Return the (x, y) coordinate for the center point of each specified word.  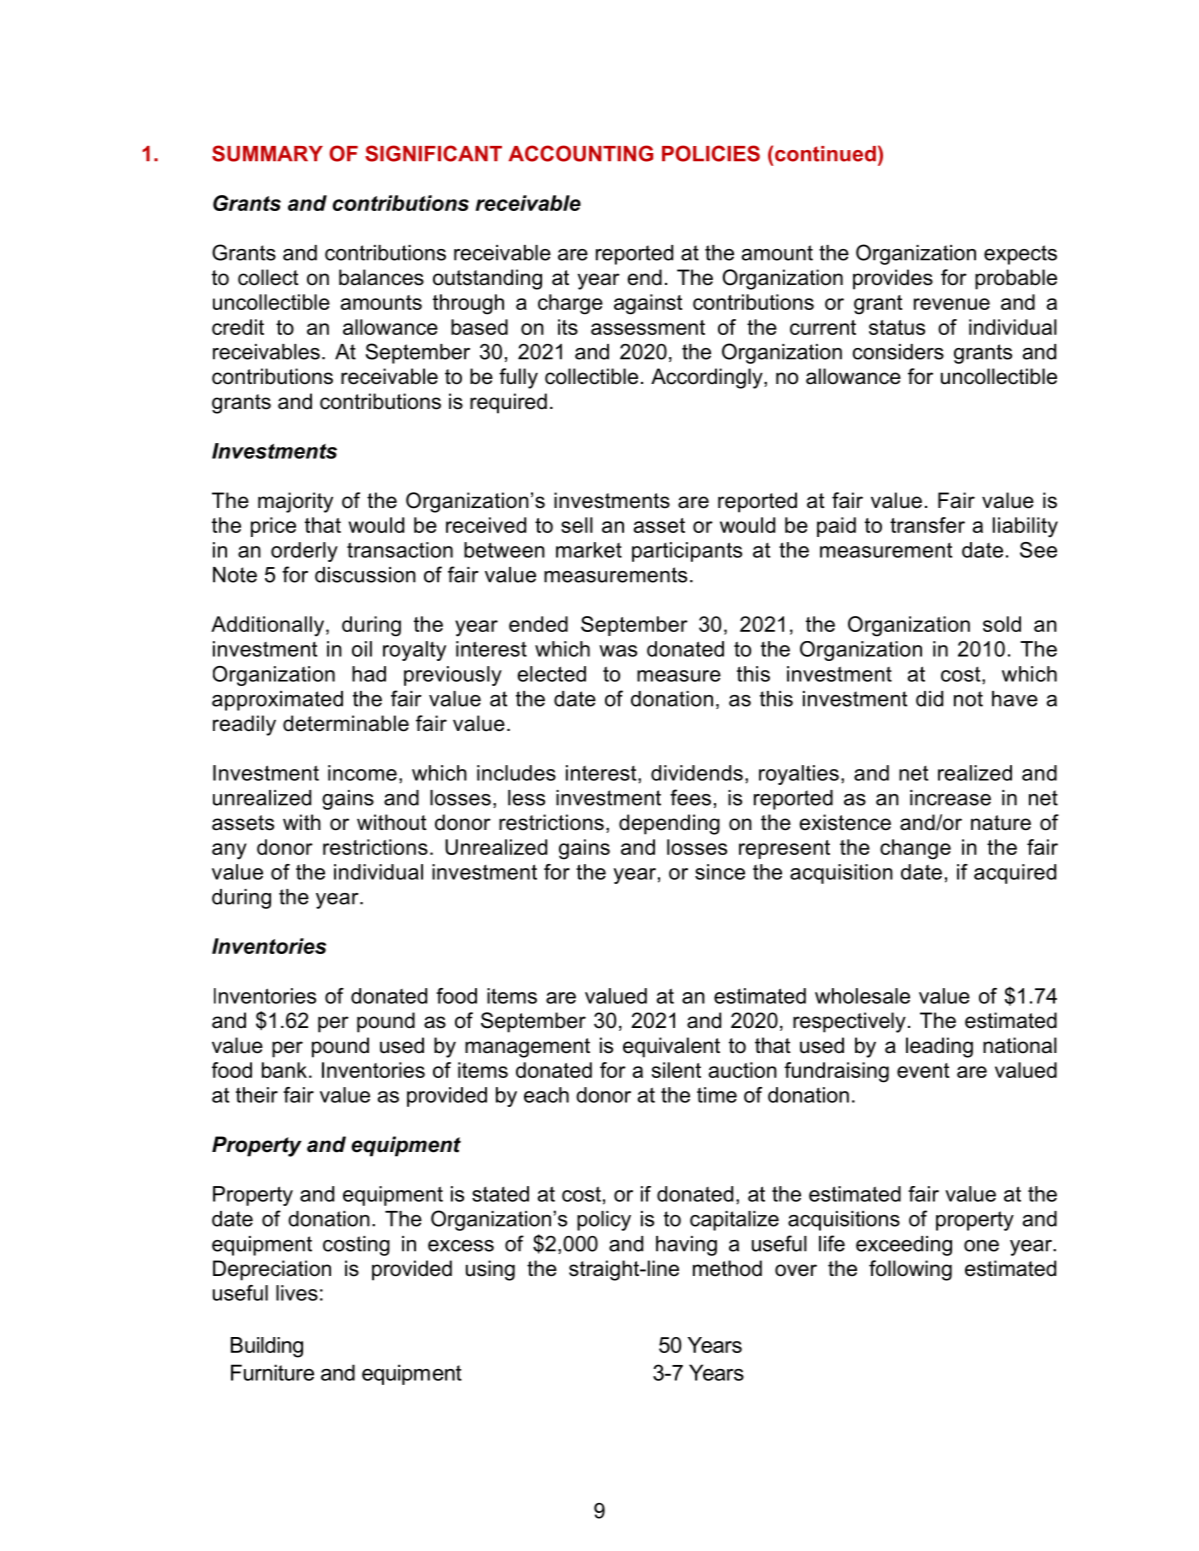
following (910, 1270)
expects (1020, 255)
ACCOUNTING (581, 153)
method (727, 1268)
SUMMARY (267, 153)
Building (267, 1347)
